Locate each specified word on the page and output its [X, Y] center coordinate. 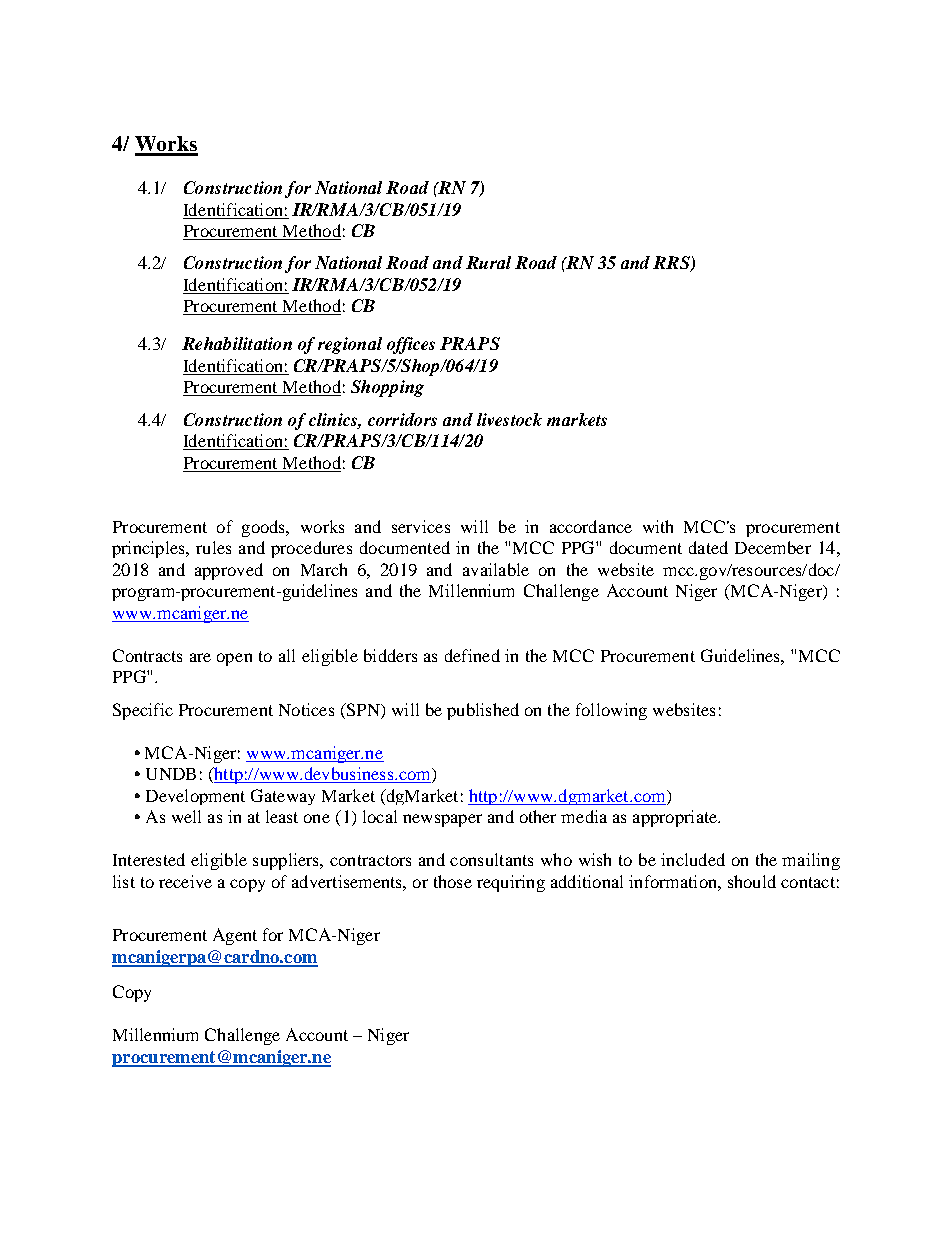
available [496, 569]
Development [195, 797]
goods [264, 528]
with [658, 526]
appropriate [676, 818]
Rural [488, 262]
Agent [235, 936]
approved [229, 571]
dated [708, 547]
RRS [672, 264]
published [483, 711]
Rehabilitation [237, 343]
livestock [509, 419]
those [453, 881]
